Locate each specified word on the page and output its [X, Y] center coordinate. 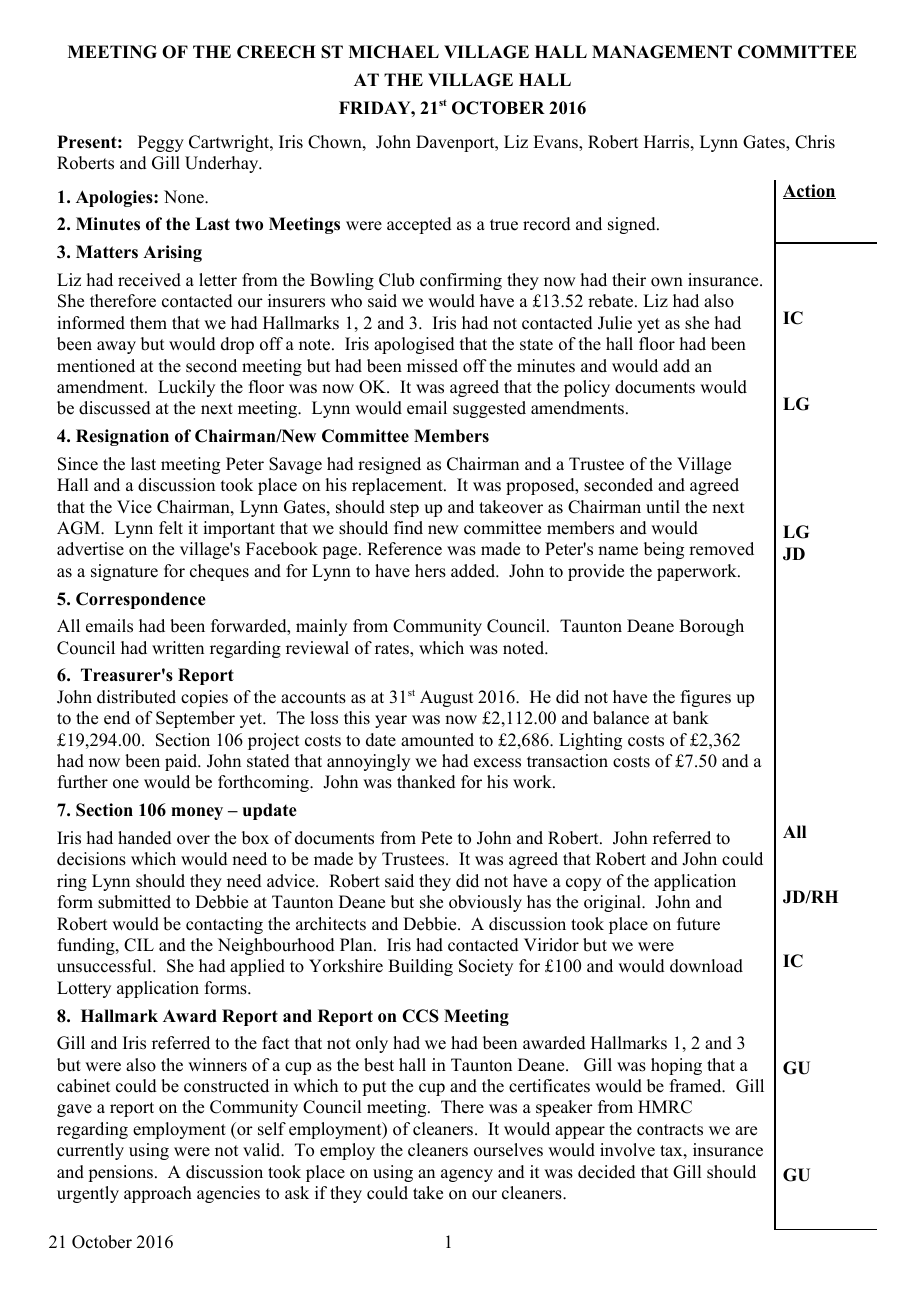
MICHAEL [394, 52]
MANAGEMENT [662, 52]
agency [467, 1175]
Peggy [161, 143]
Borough [711, 627]
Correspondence [141, 600]
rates [393, 649]
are [746, 1131]
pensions [122, 1173]
